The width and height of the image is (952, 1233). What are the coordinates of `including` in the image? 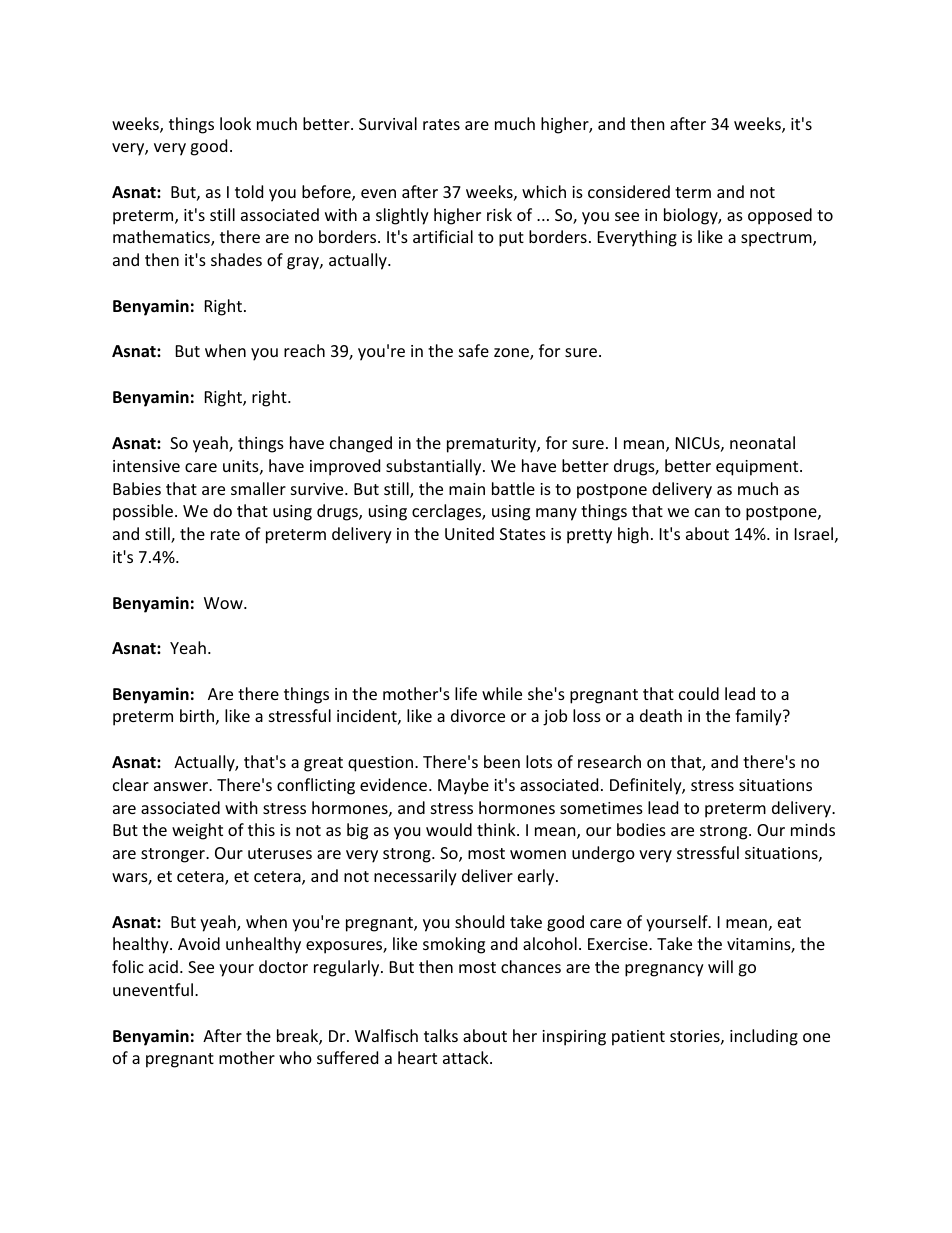 It's located at (764, 1037).
